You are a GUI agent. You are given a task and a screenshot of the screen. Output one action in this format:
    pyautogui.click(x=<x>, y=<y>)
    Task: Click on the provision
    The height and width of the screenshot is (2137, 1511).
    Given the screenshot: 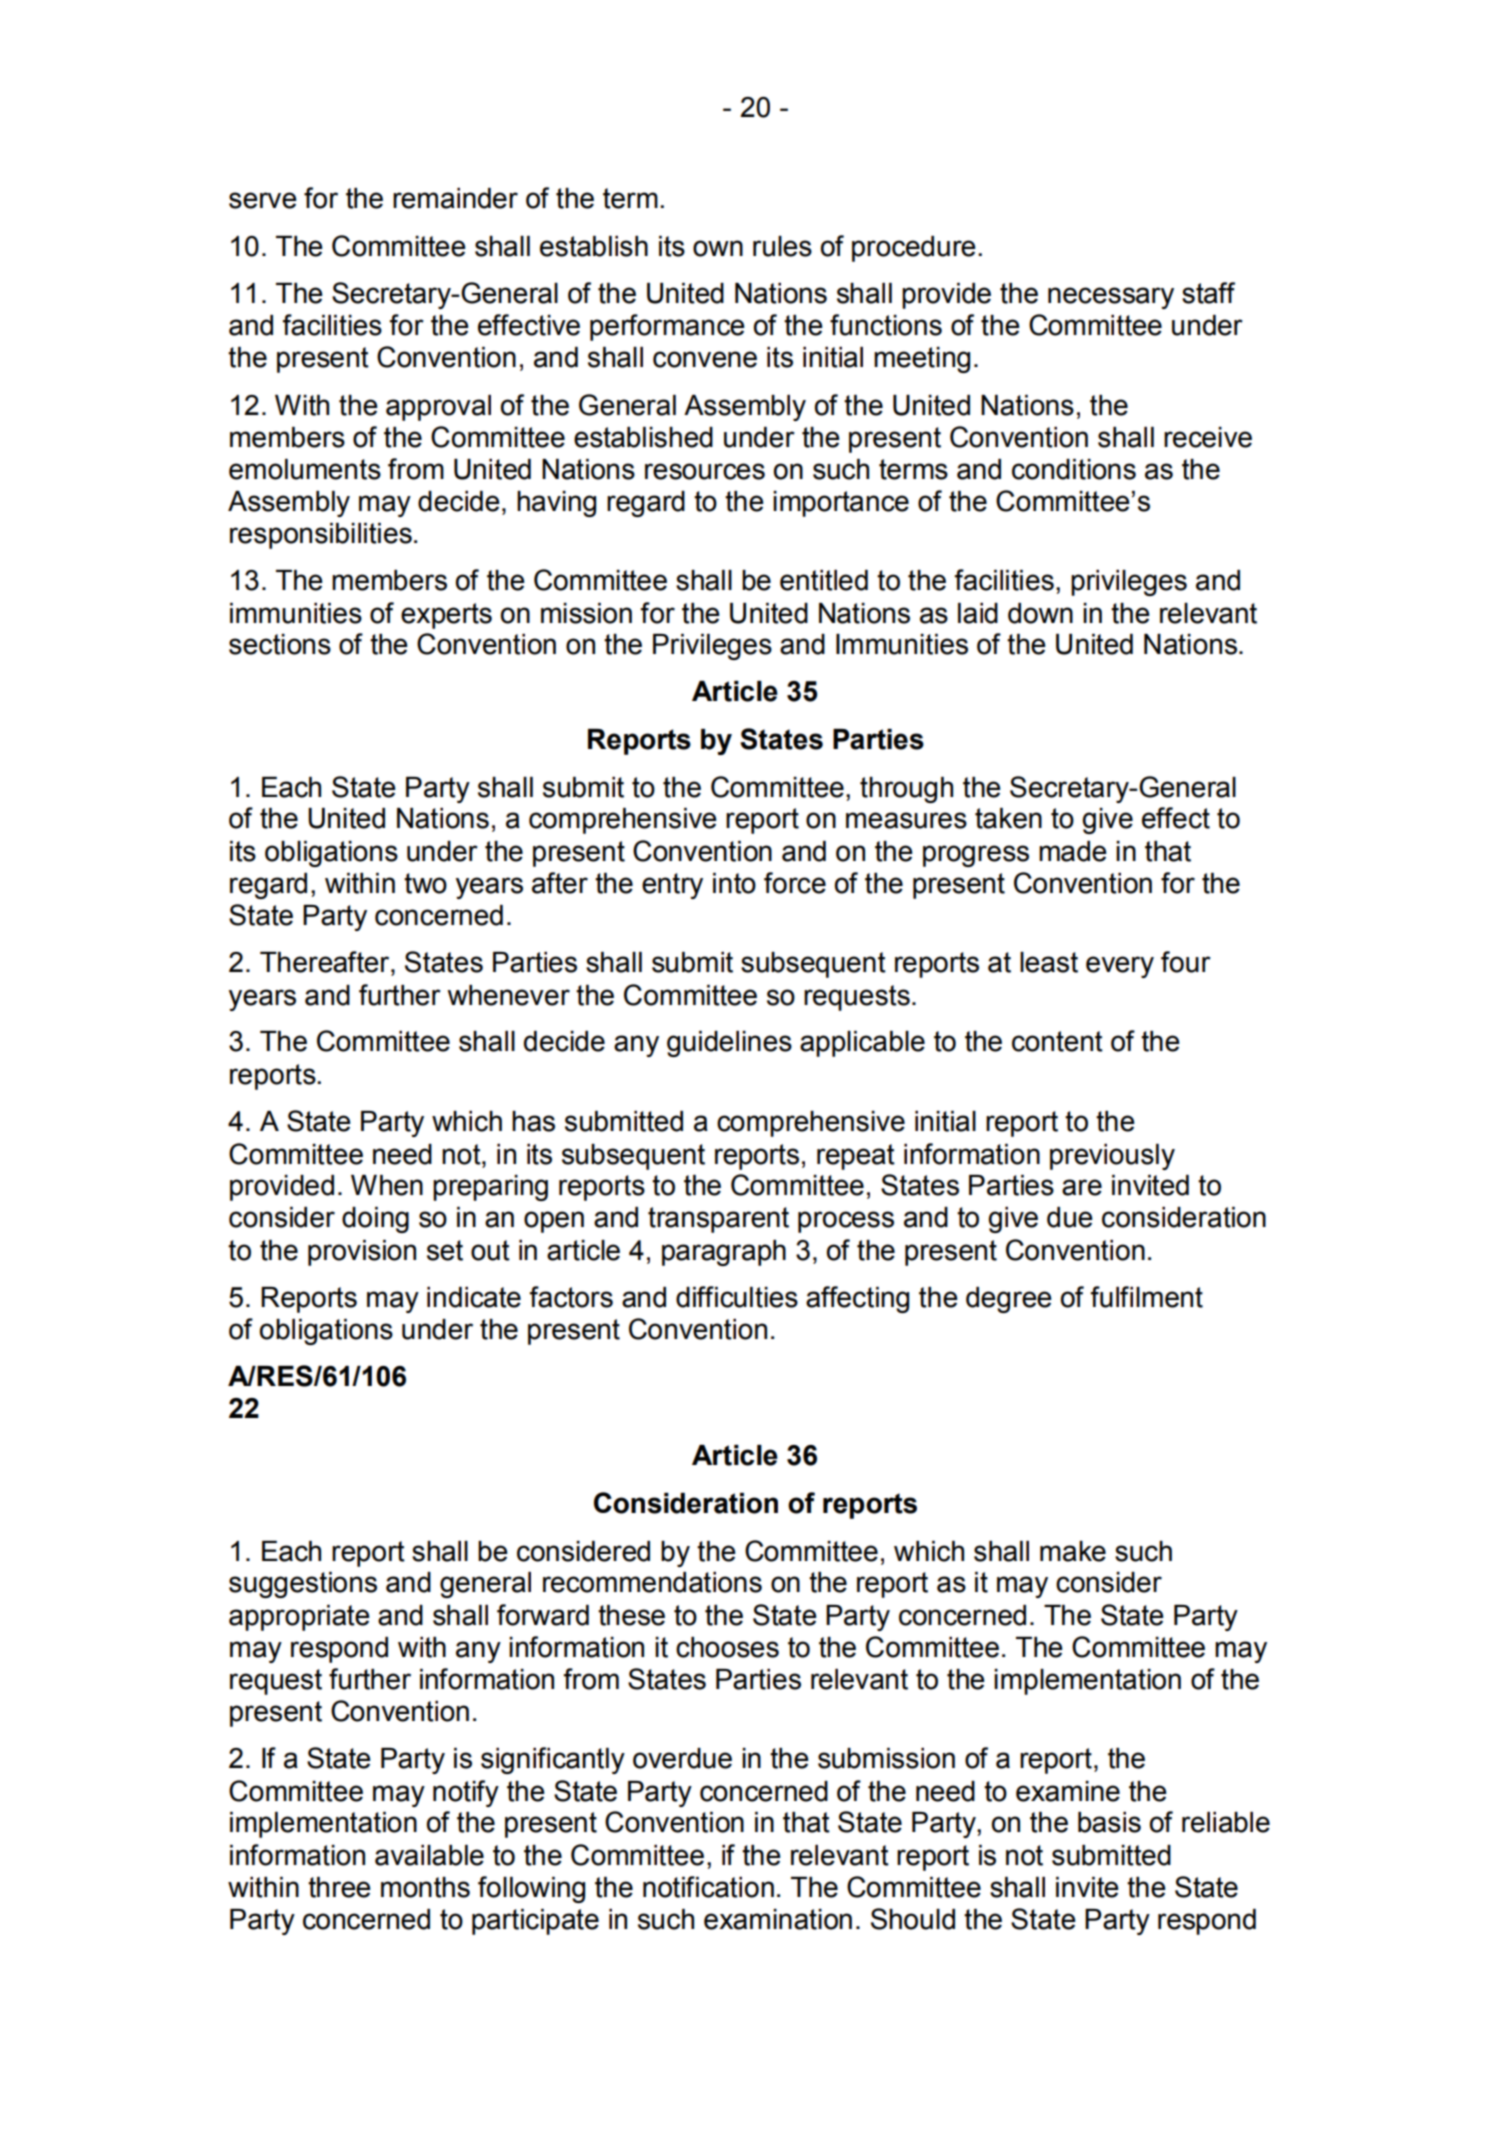 What is the action you would take?
    pyautogui.click(x=362, y=1253)
